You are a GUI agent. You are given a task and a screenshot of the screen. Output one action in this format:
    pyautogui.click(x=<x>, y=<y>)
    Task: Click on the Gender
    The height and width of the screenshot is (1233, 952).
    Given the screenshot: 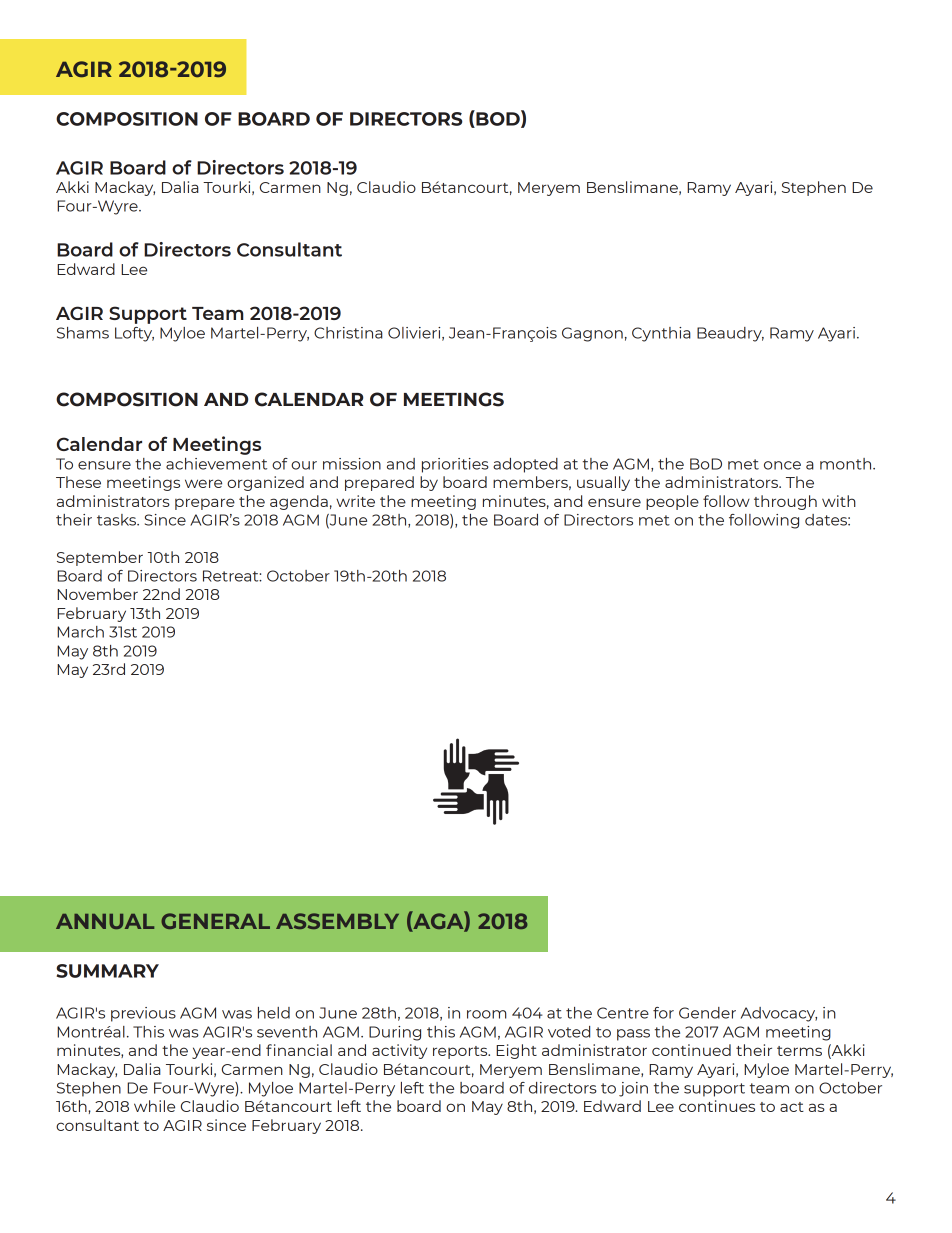 What is the action you would take?
    pyautogui.click(x=707, y=1013)
